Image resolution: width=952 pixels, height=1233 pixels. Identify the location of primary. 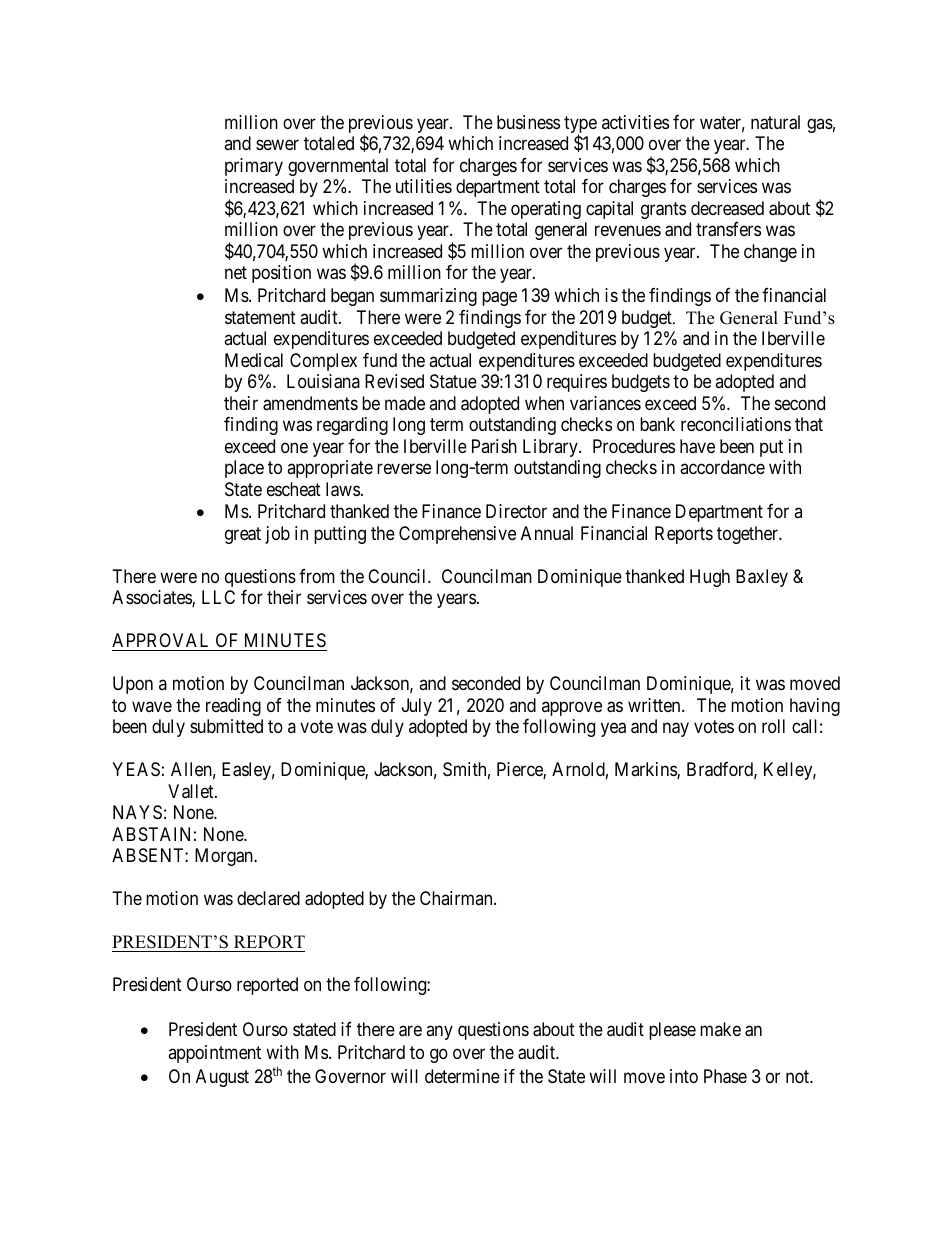
(254, 167).
